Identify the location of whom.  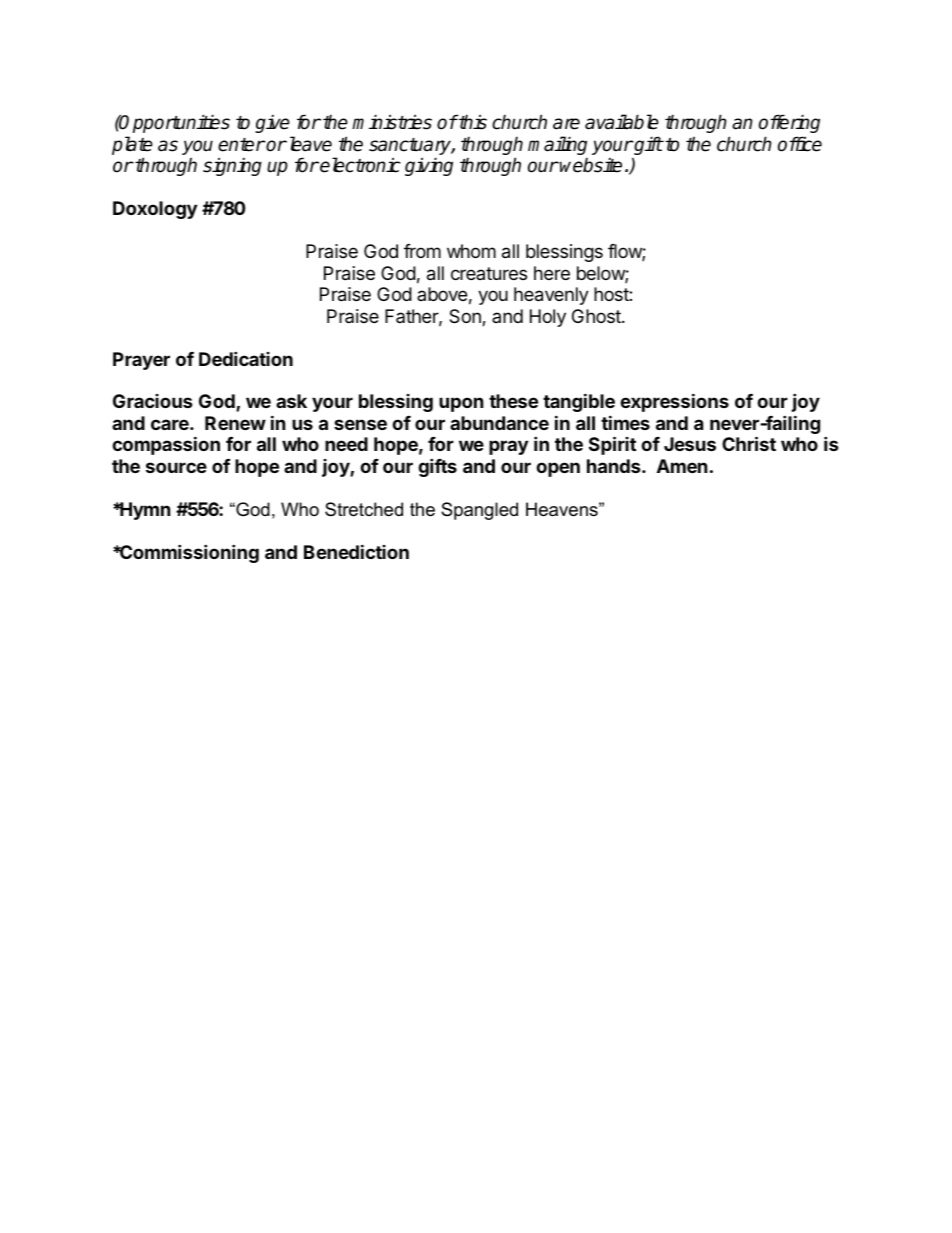
(471, 251).
